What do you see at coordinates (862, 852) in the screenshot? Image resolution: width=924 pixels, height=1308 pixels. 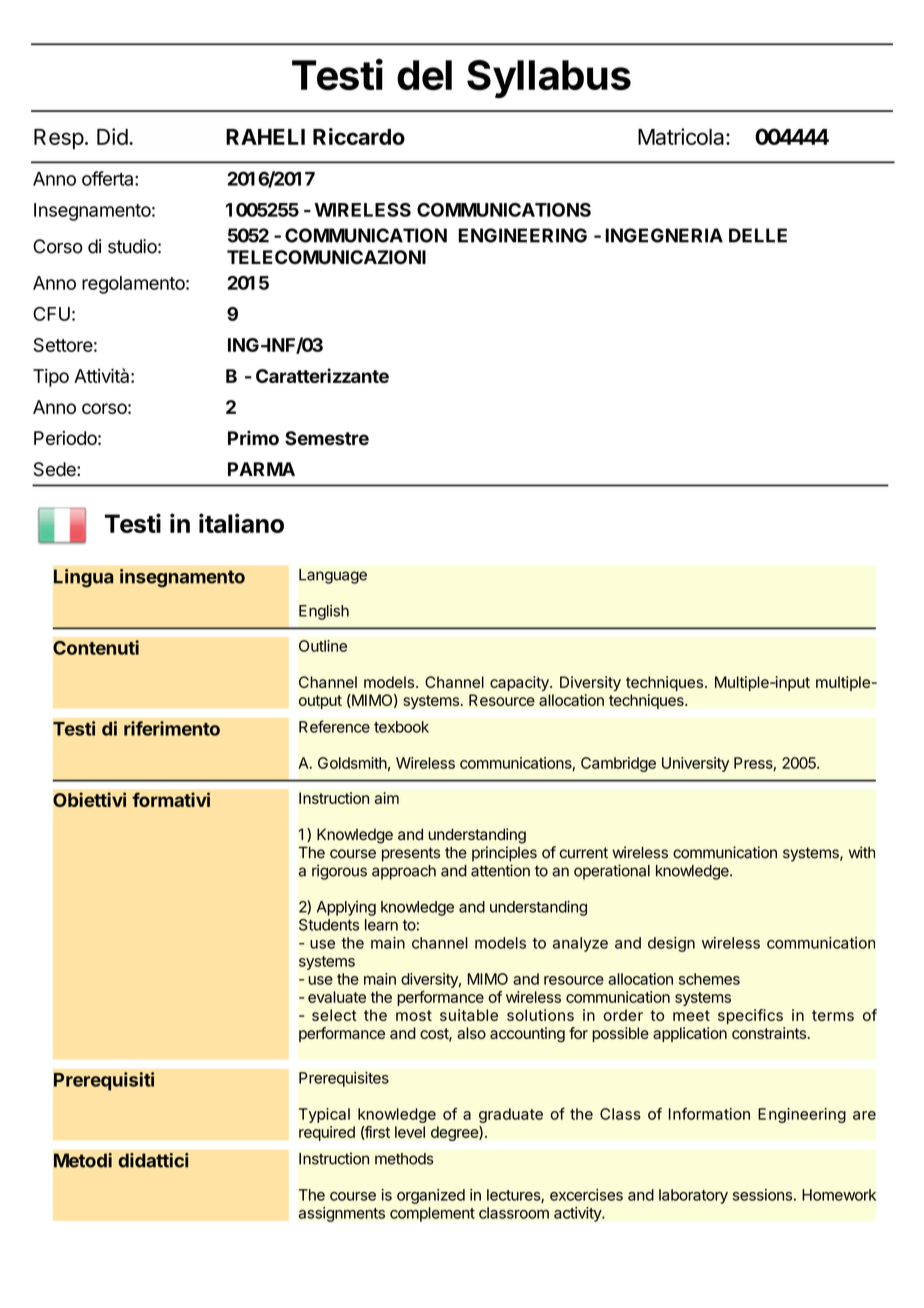 I see `with` at bounding box center [862, 852].
